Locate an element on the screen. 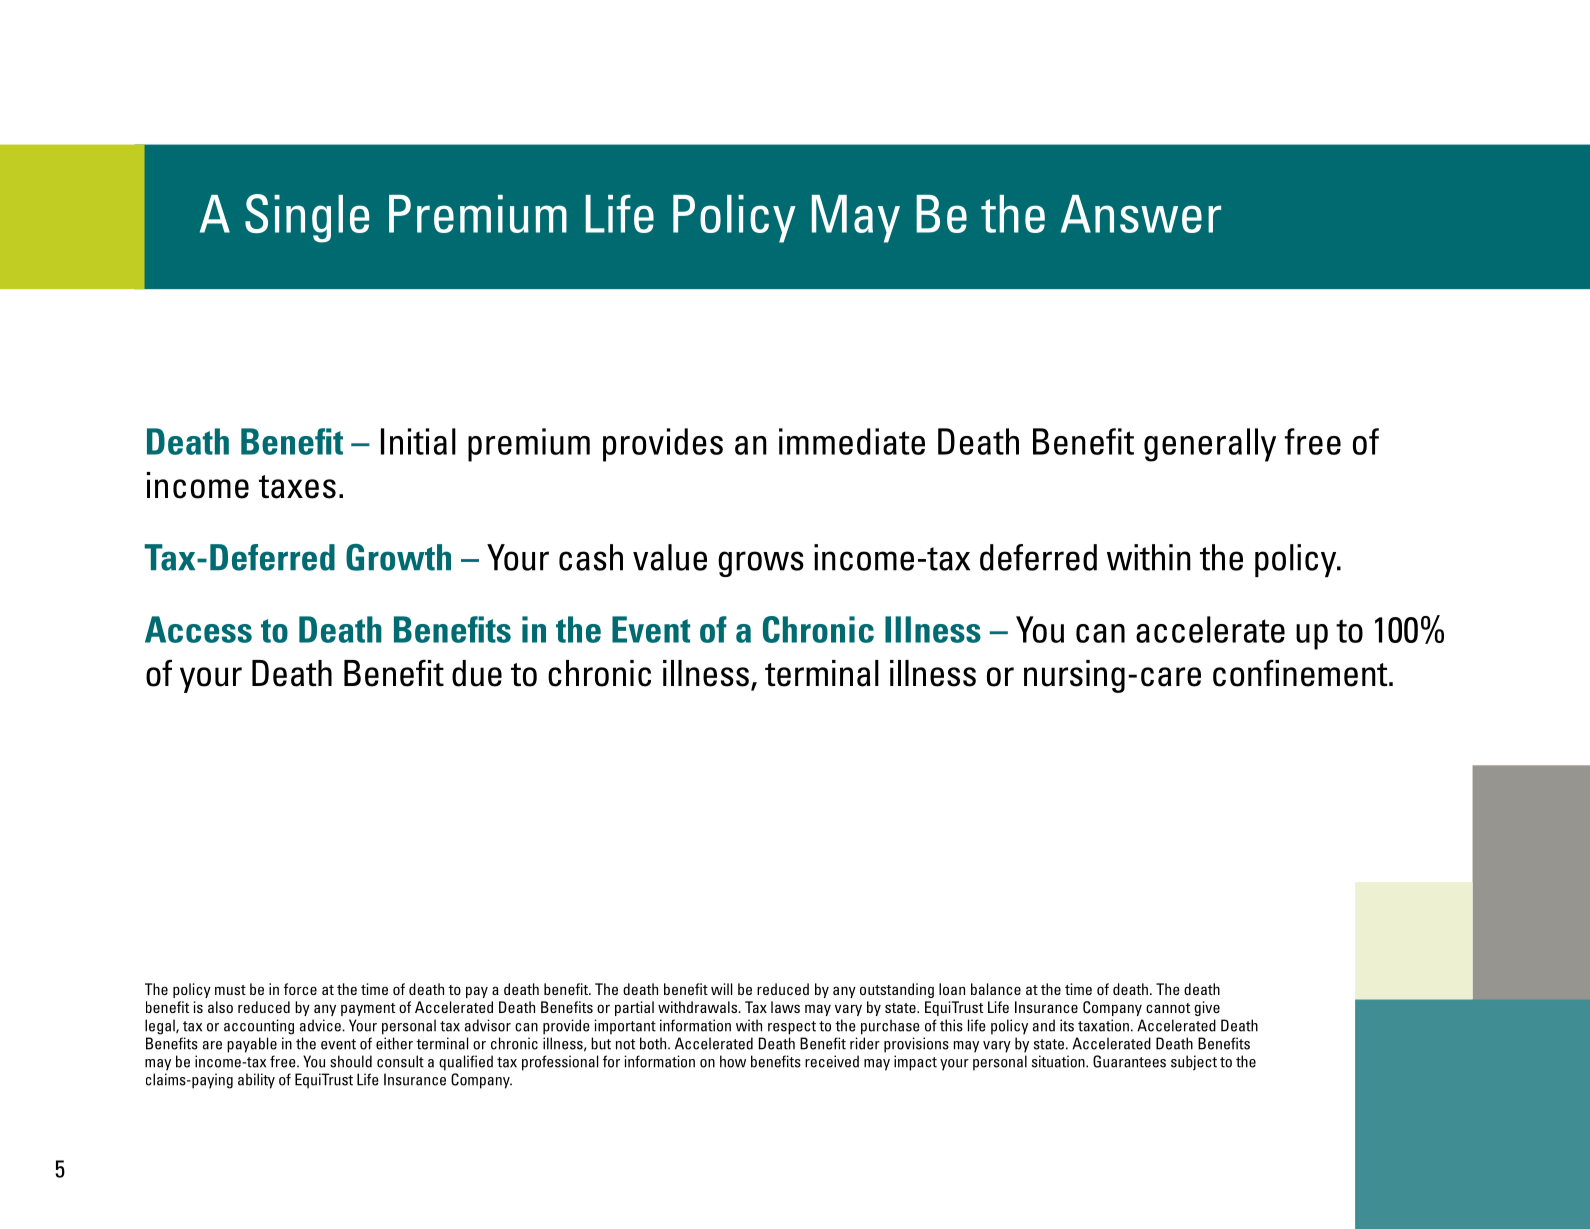 Image resolution: width=1590 pixels, height=1229 pixels. will is located at coordinates (721, 989).
